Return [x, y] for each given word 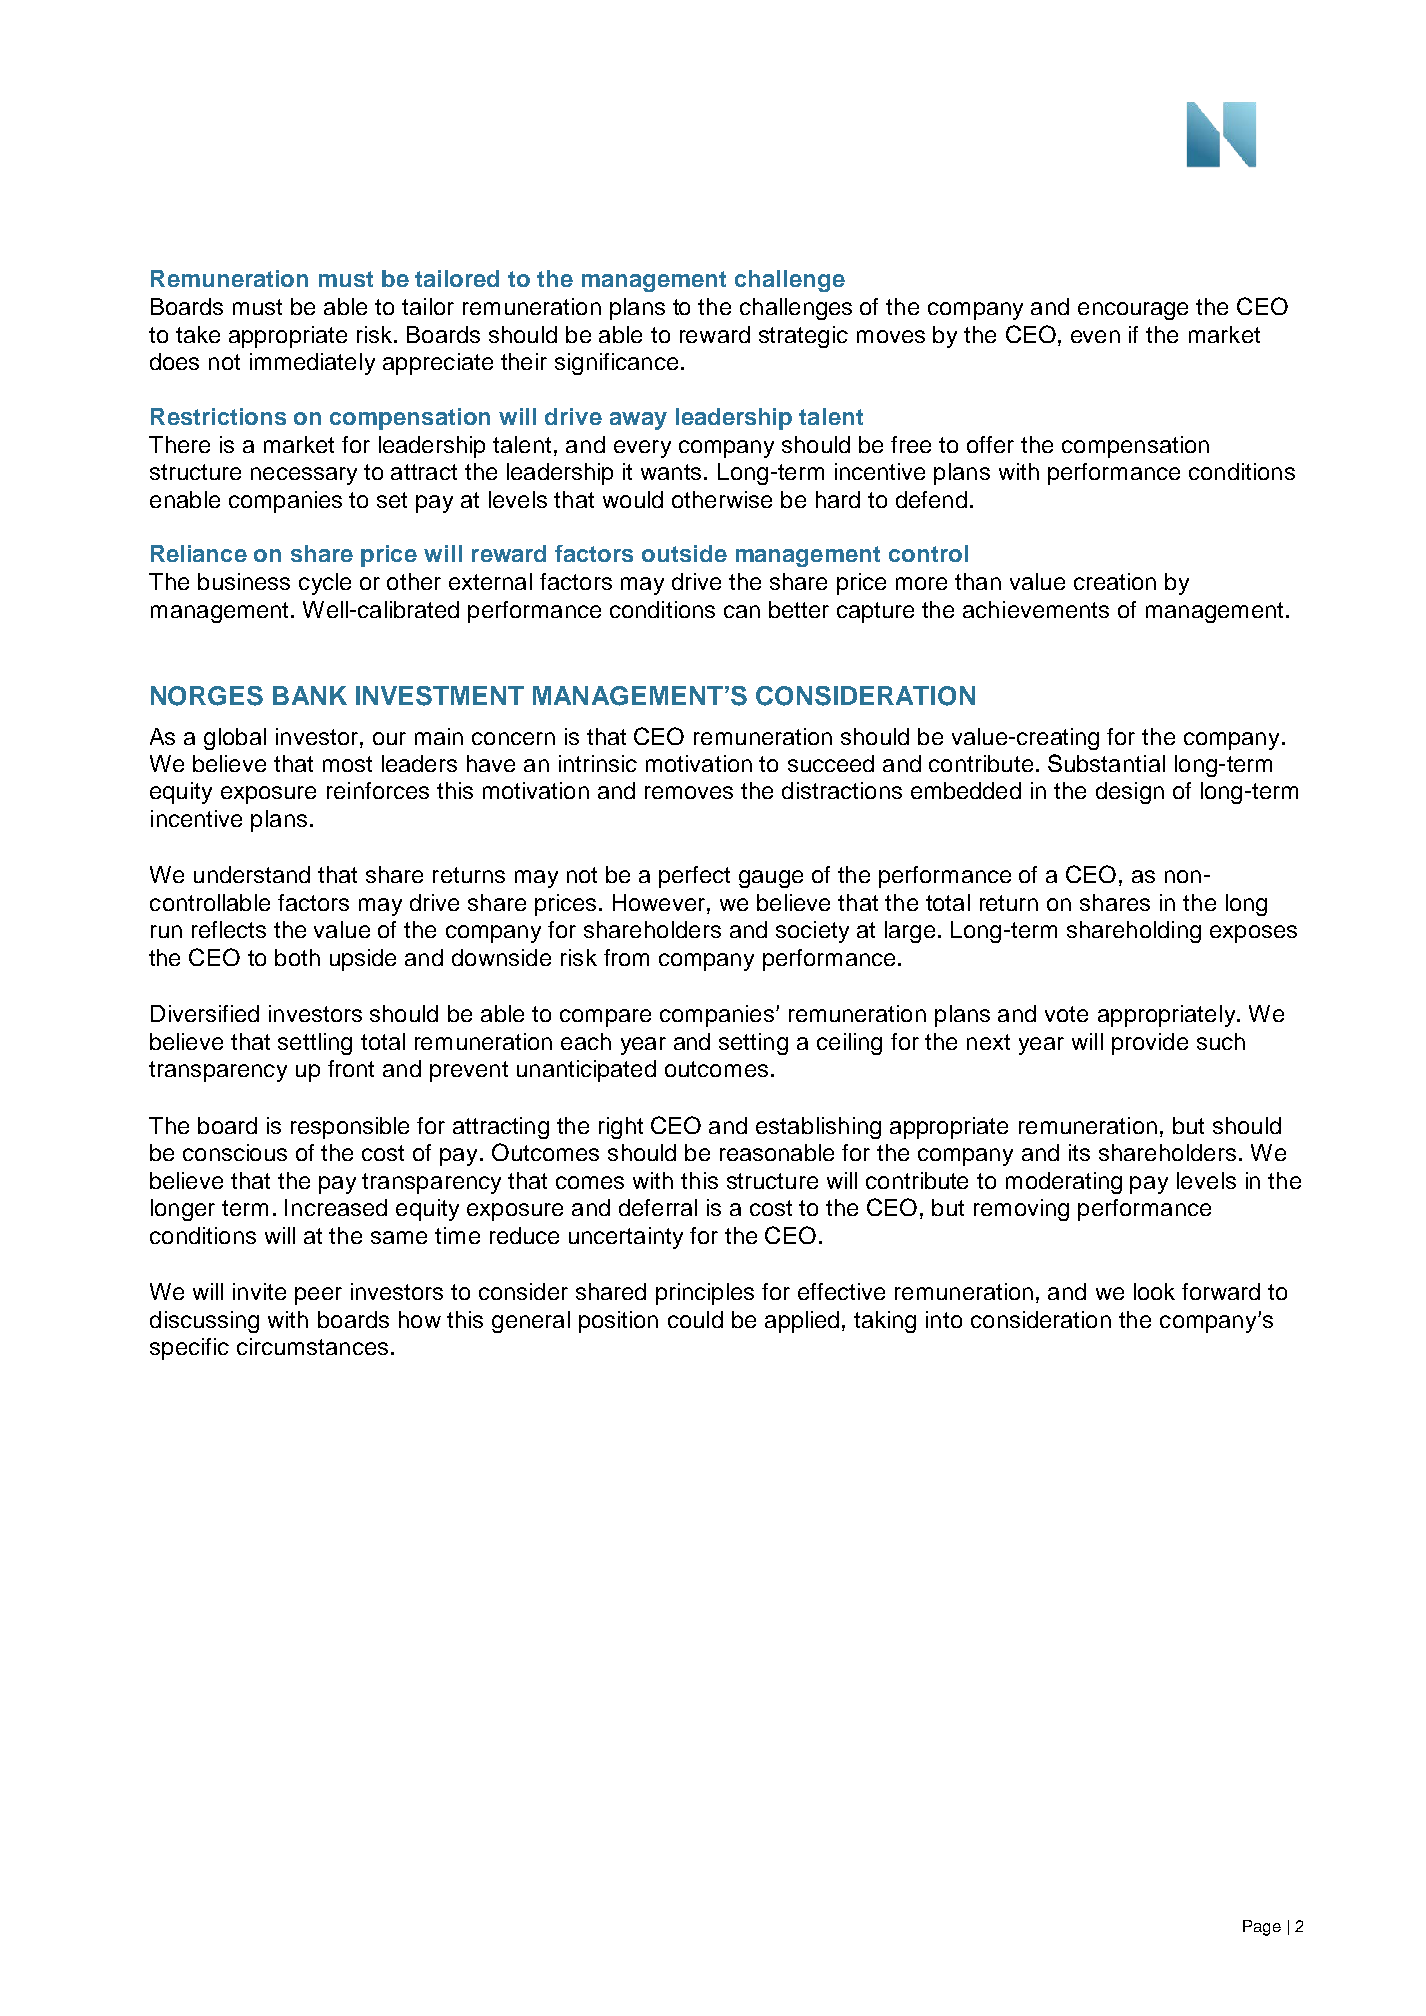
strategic [803, 337]
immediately [312, 364]
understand [252, 874]
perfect [694, 877]
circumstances [312, 1346]
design [1130, 793]
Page [1262, 1928]
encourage [1133, 311]
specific [189, 1349]
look [1154, 1291]
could [695, 1319]
